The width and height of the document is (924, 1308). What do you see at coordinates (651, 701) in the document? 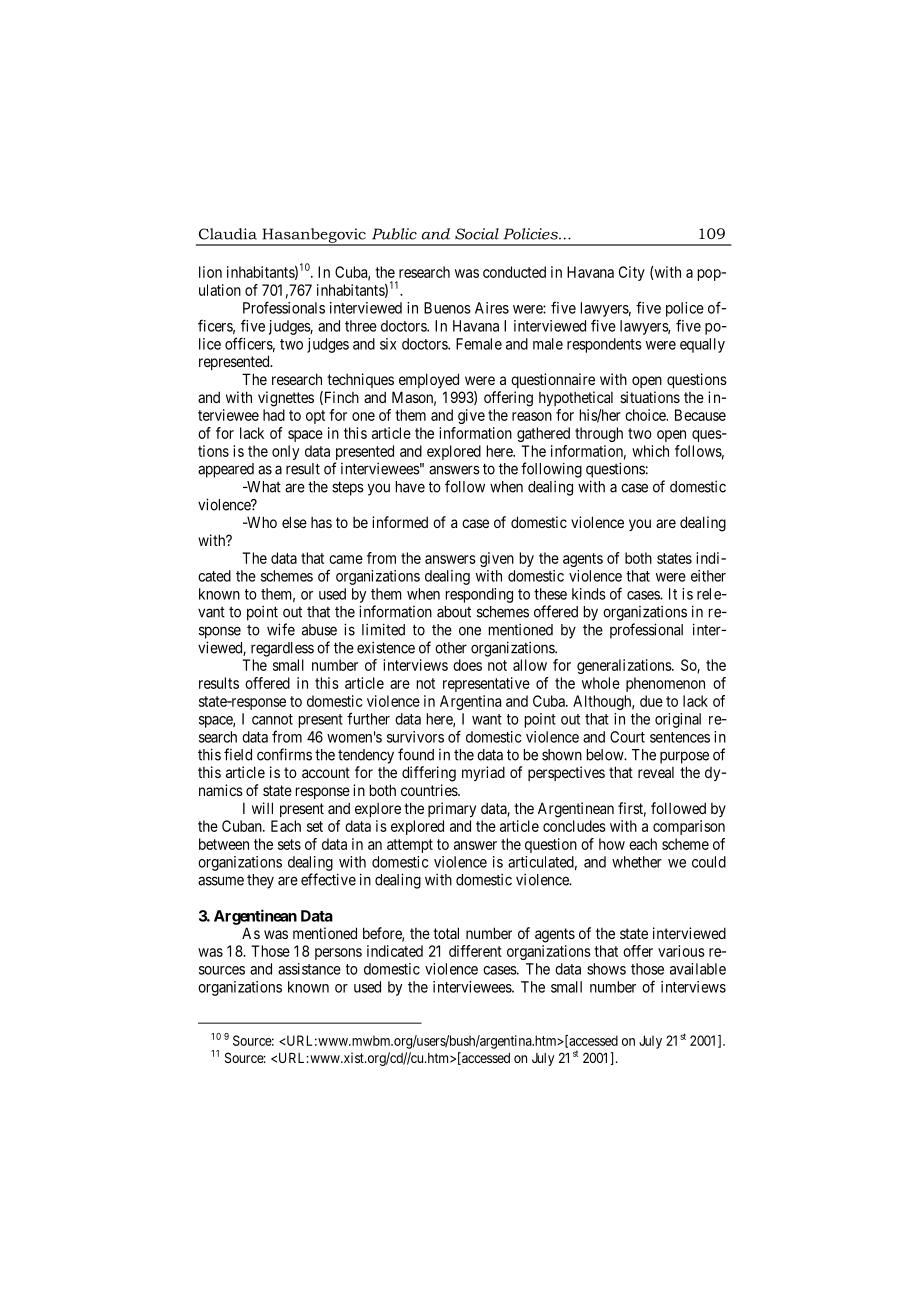
I see `due` at bounding box center [651, 701].
